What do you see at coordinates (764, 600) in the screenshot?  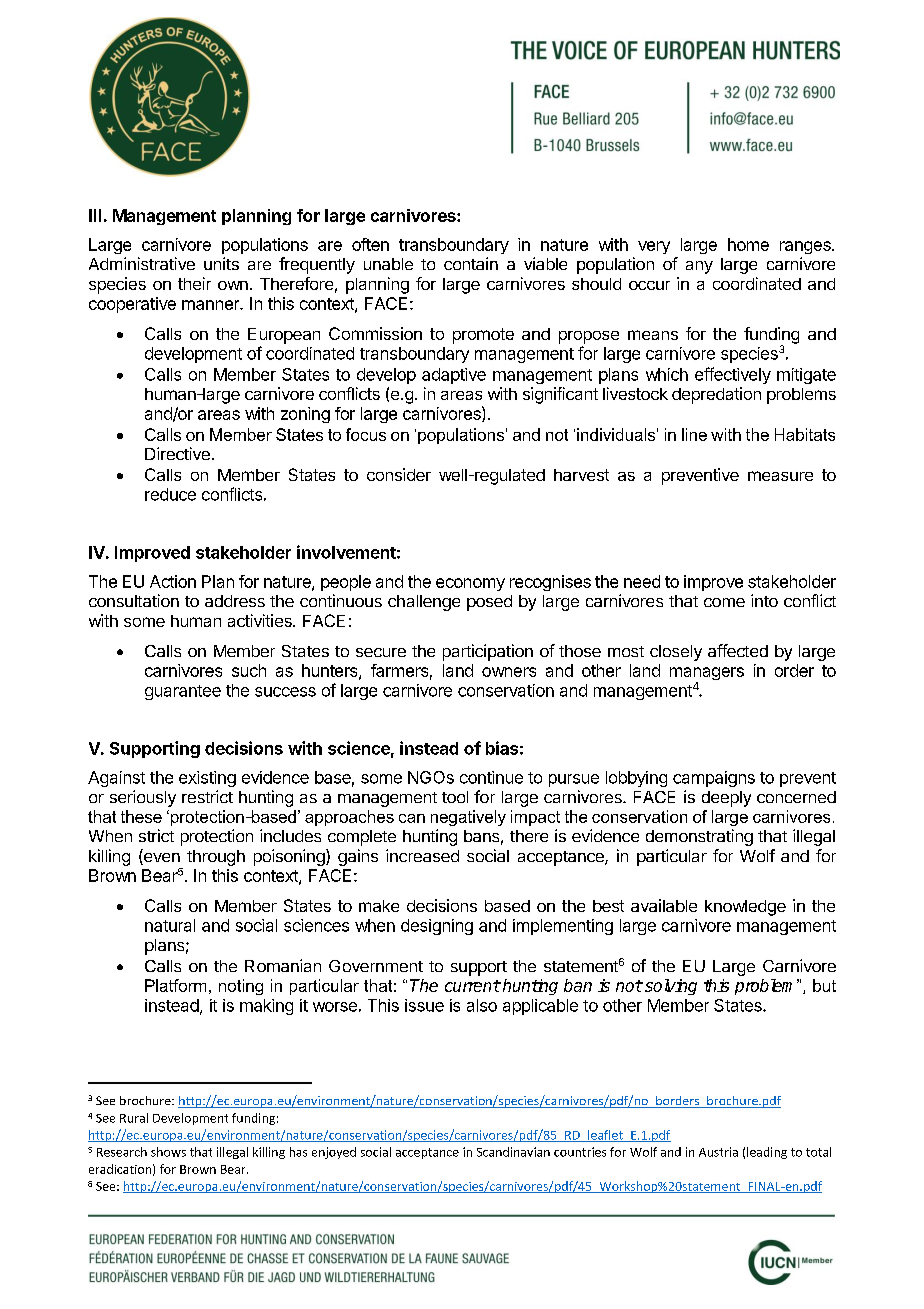 I see `into` at bounding box center [764, 600].
